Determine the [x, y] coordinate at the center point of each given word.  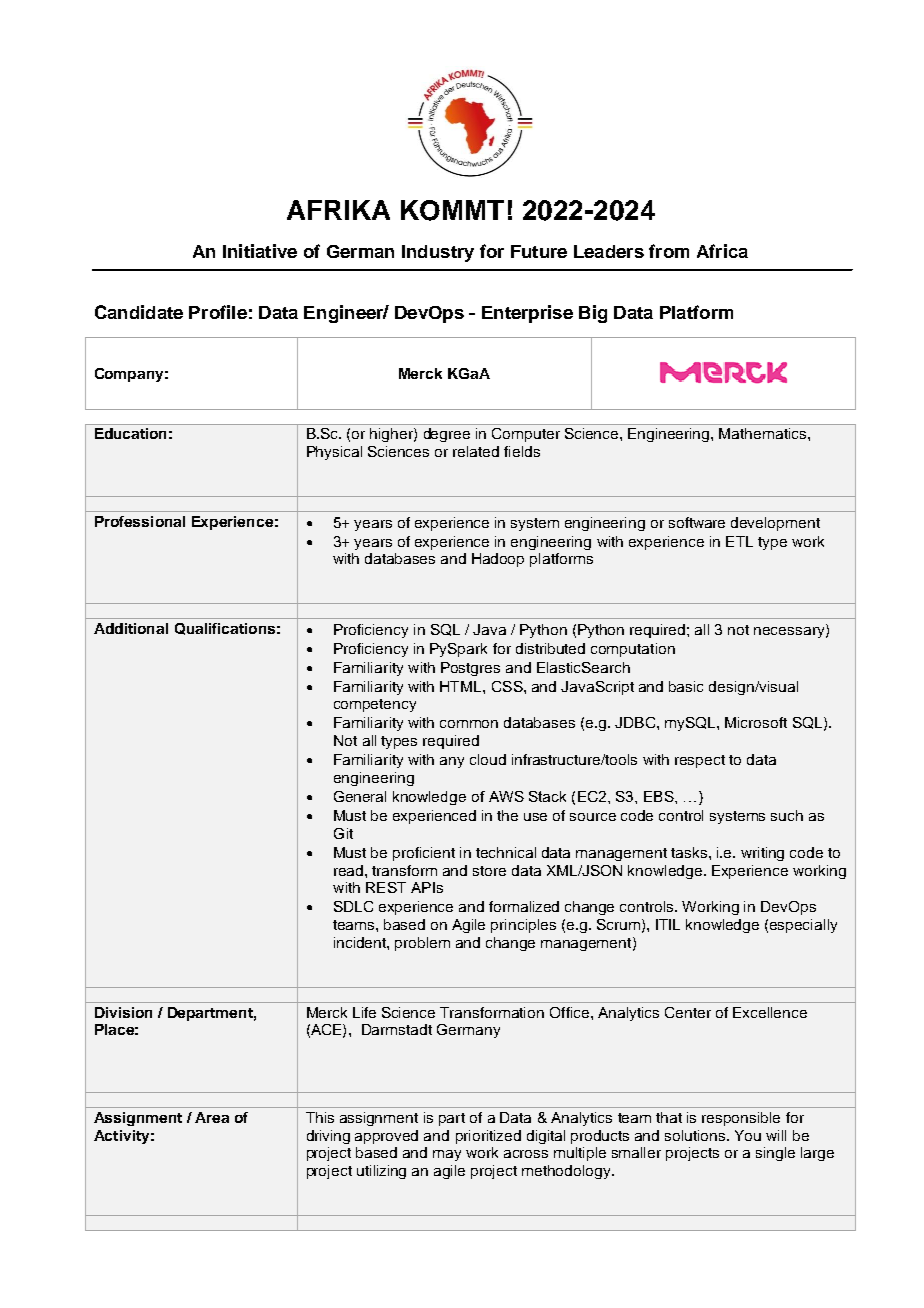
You [748, 1135]
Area [212, 1117]
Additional [131, 628]
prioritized [488, 1137]
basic [686, 686]
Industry [438, 253]
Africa [722, 251]
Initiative [260, 251]
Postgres [470, 669]
